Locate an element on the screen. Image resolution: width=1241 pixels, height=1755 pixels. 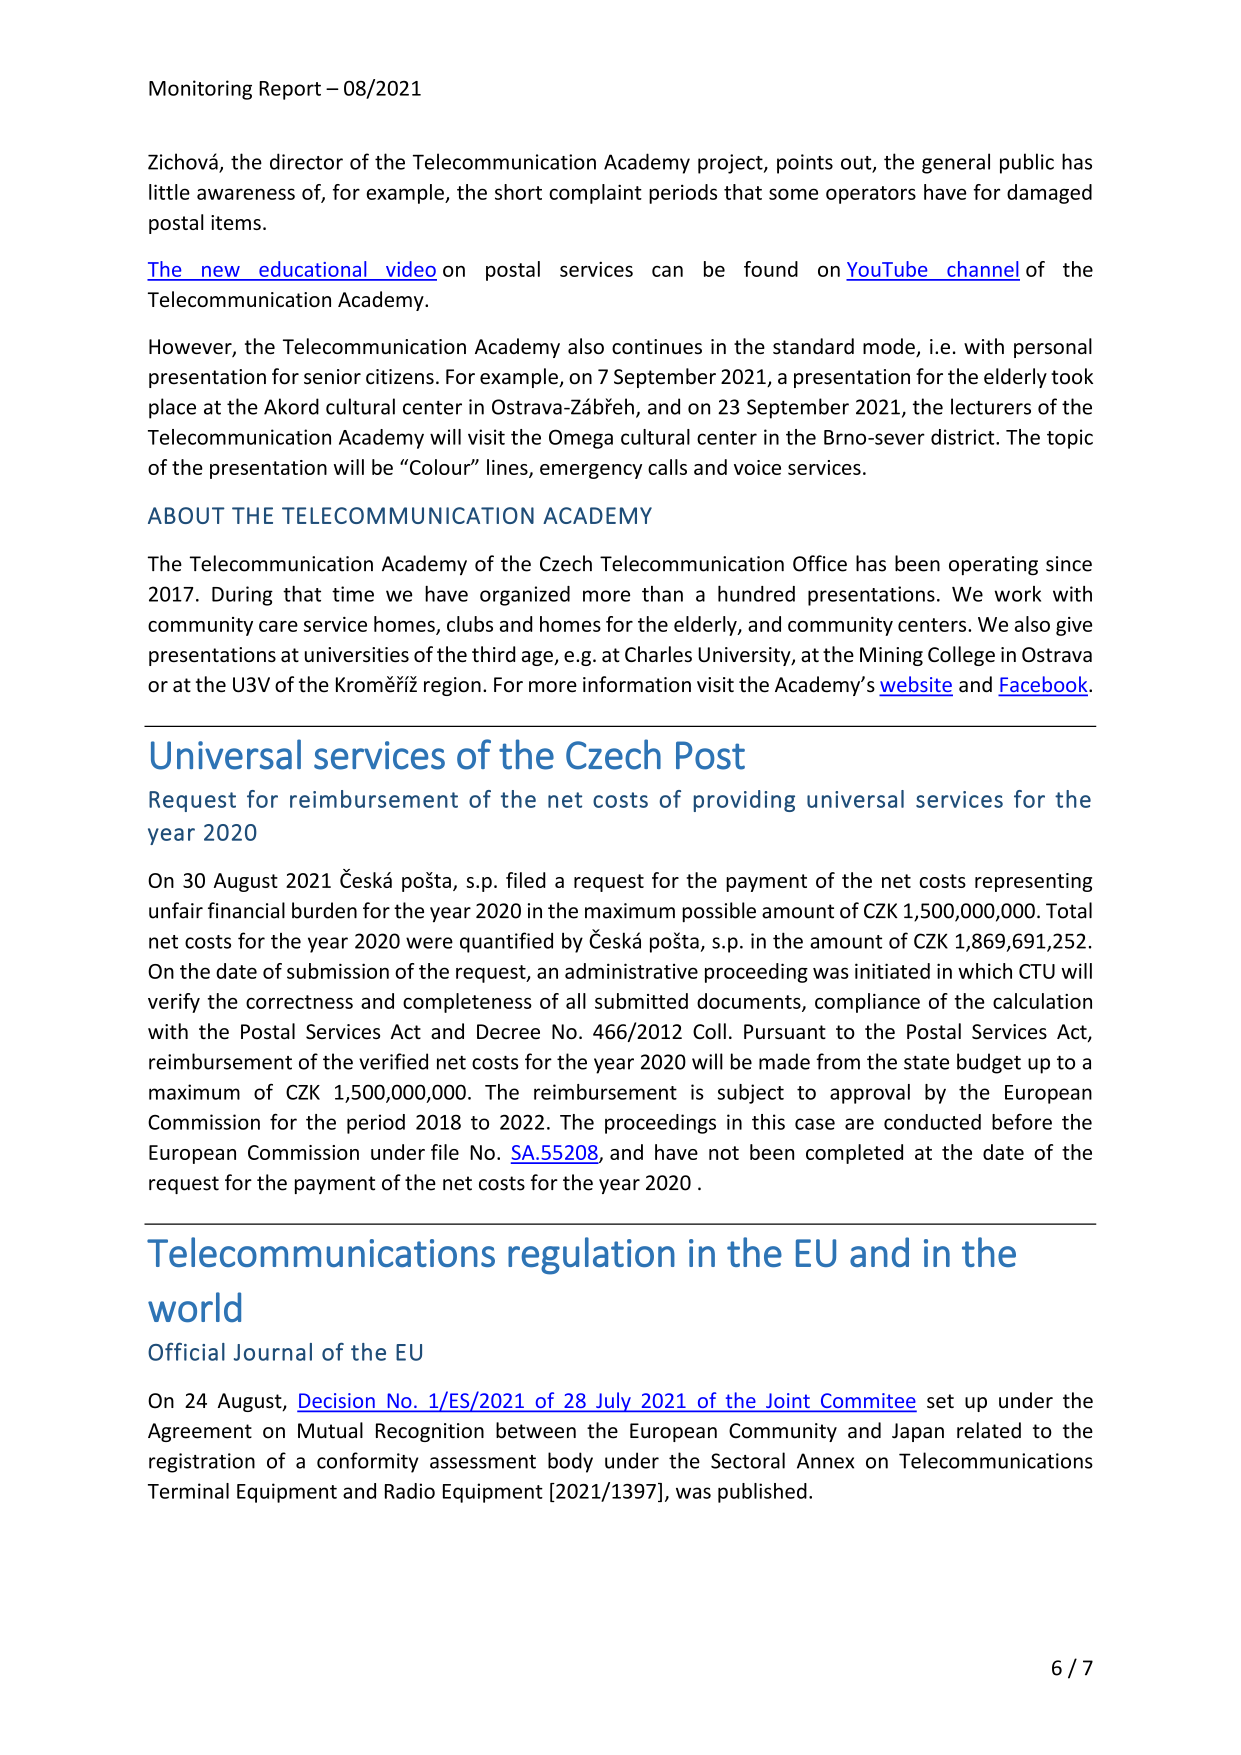
ABOUT is located at coordinates (186, 515).
